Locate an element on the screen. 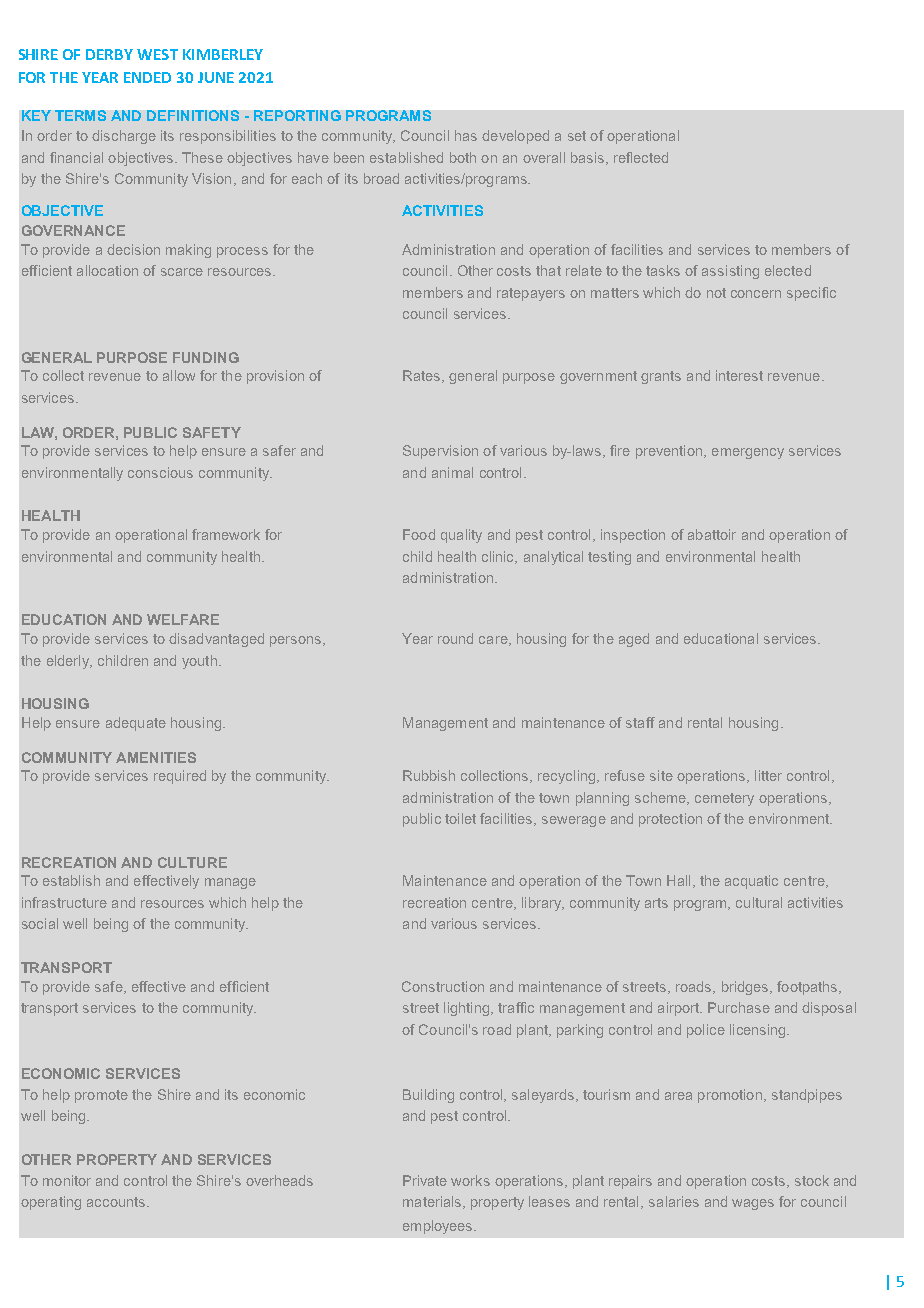 This screenshot has height=1308, width=924. cultural is located at coordinates (759, 902).
